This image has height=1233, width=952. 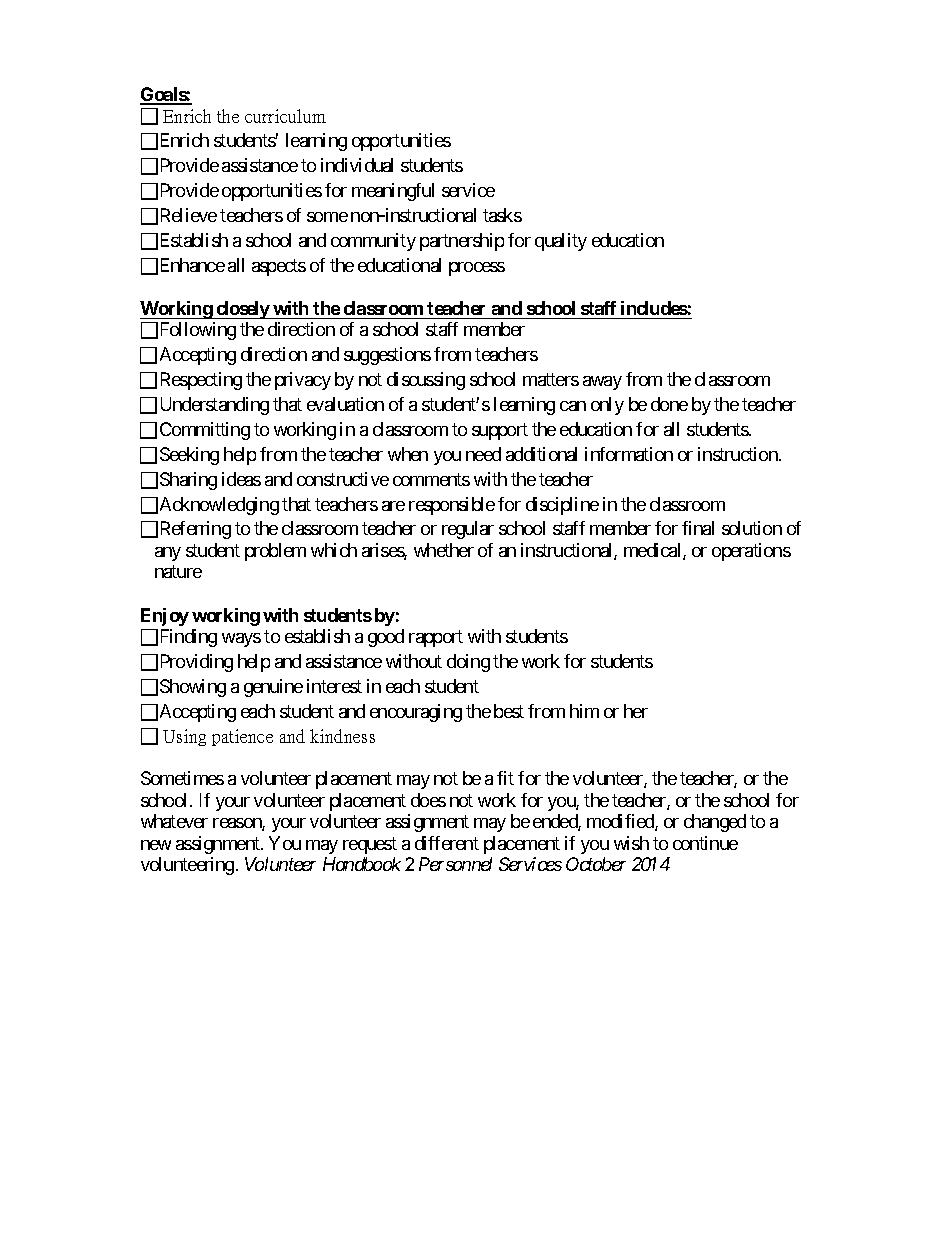 I want to click on responsible, so click(x=452, y=506).
